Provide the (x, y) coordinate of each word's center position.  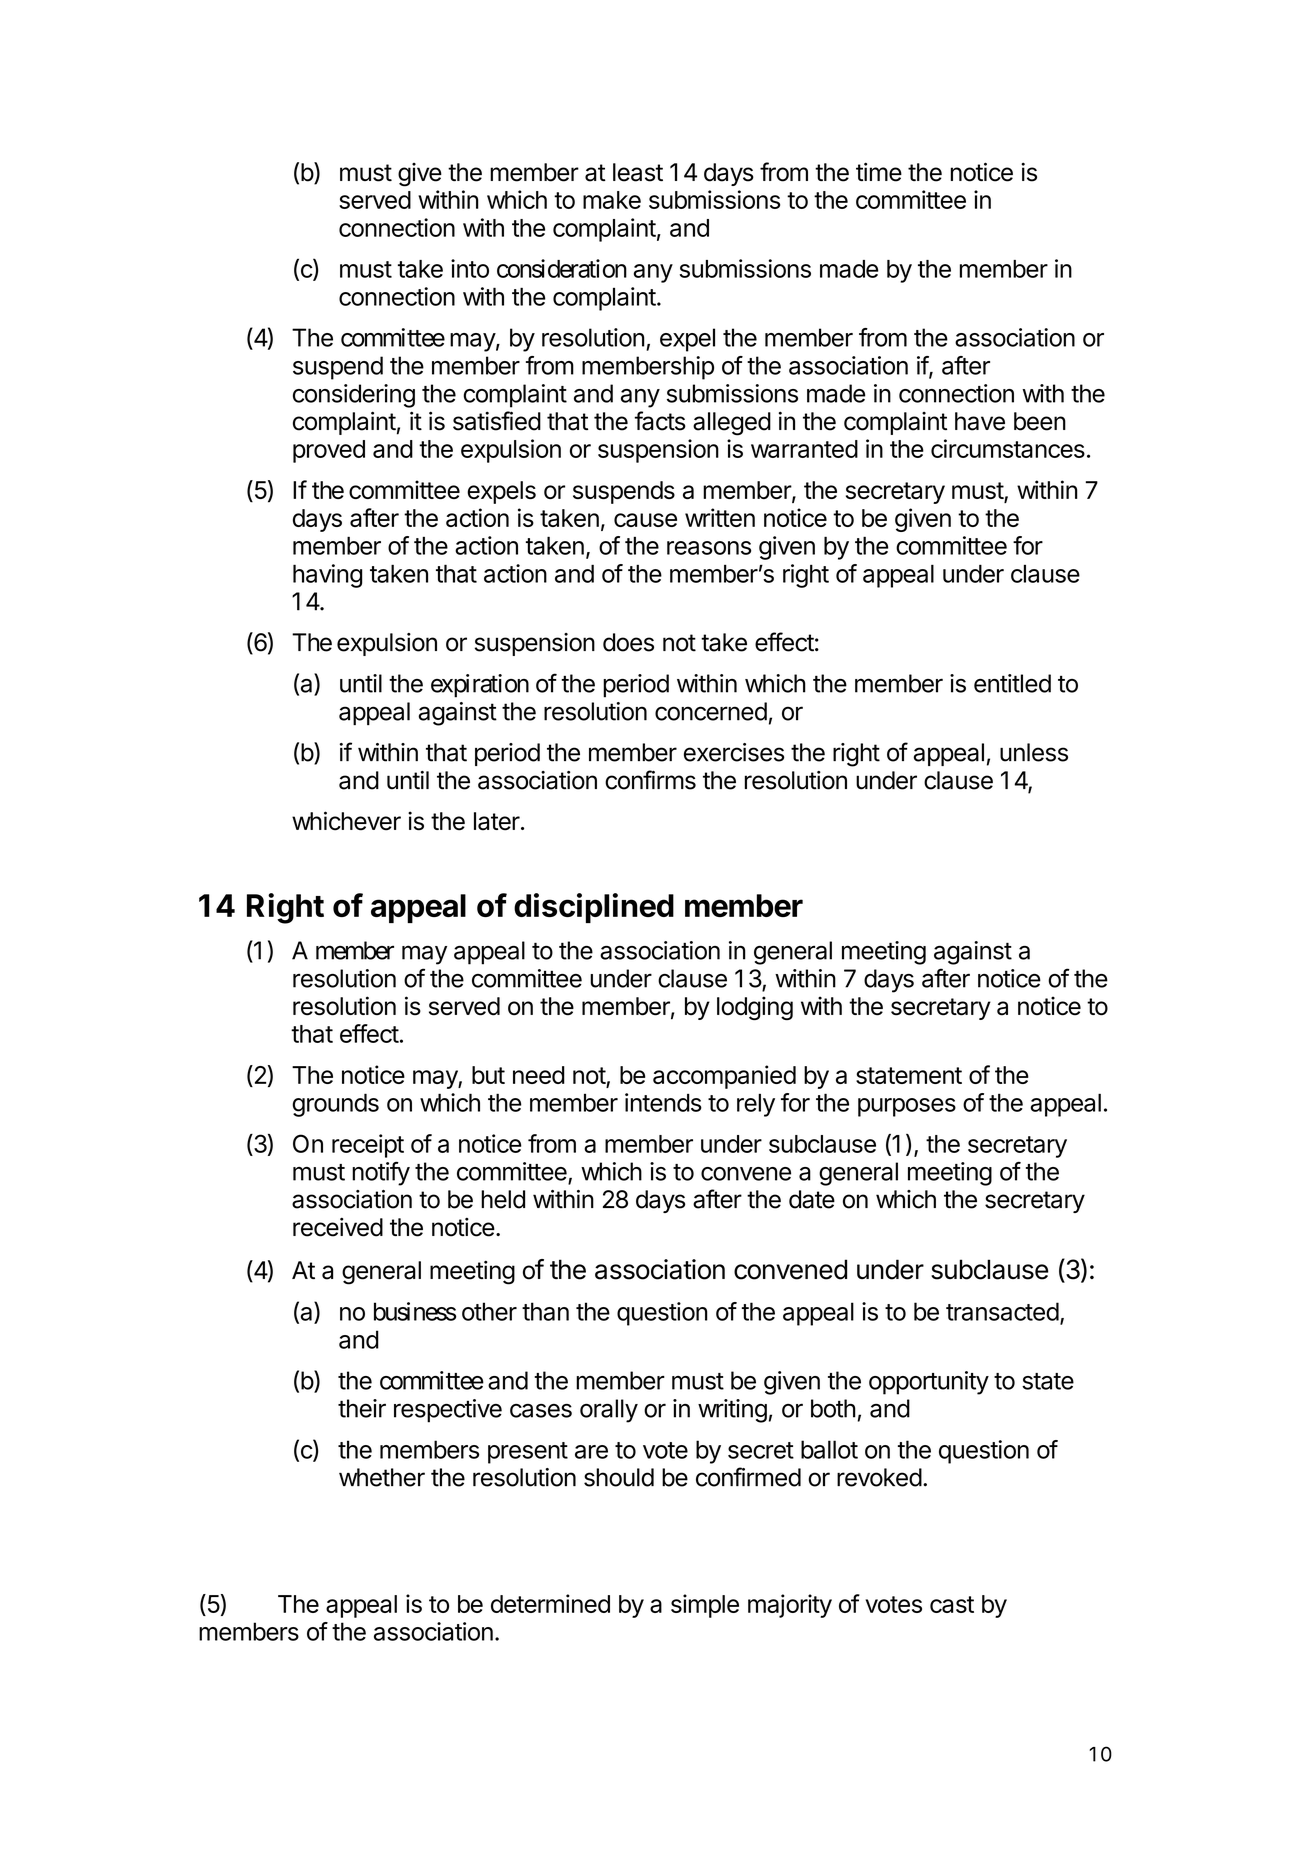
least (638, 172)
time (879, 172)
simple (705, 1606)
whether (382, 1477)
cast (952, 1604)
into (470, 268)
